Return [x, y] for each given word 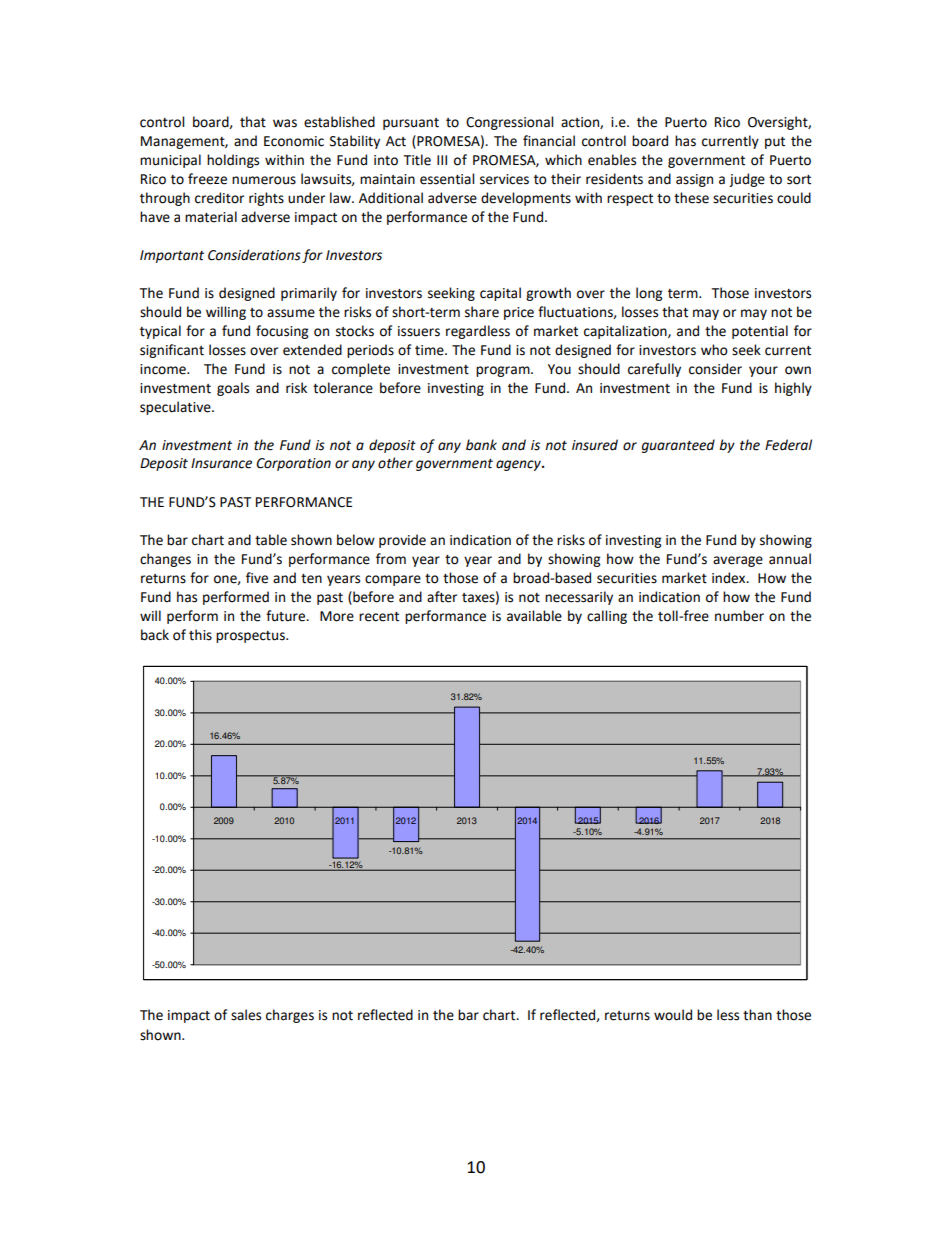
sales [246, 1015]
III [442, 160]
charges [290, 1016]
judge [747, 180]
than [757, 1015]
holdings [233, 161]
